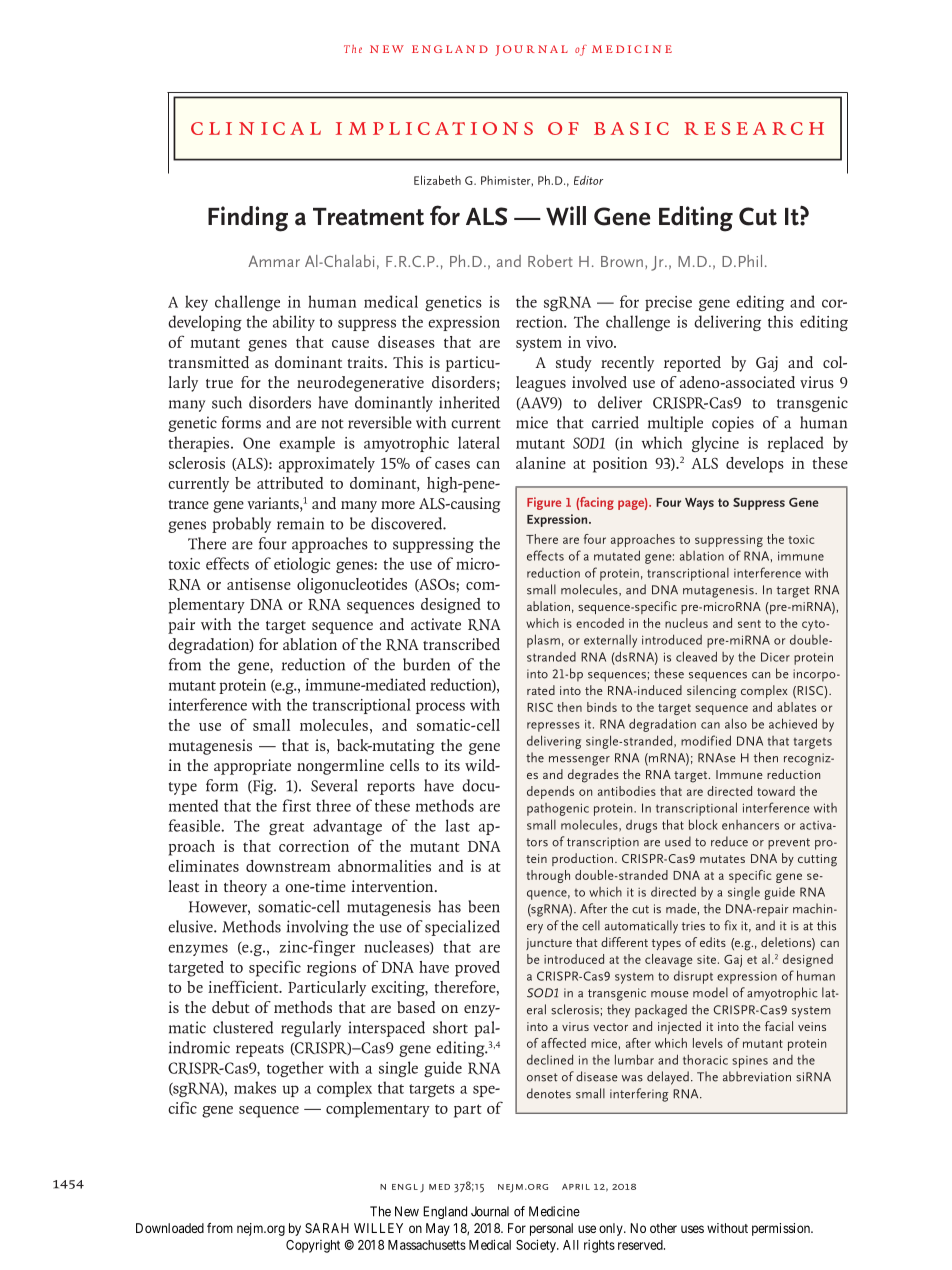 The height and width of the document is (1270, 952). What do you see at coordinates (248, 219) in the document?
I see `Finding` at bounding box center [248, 219].
